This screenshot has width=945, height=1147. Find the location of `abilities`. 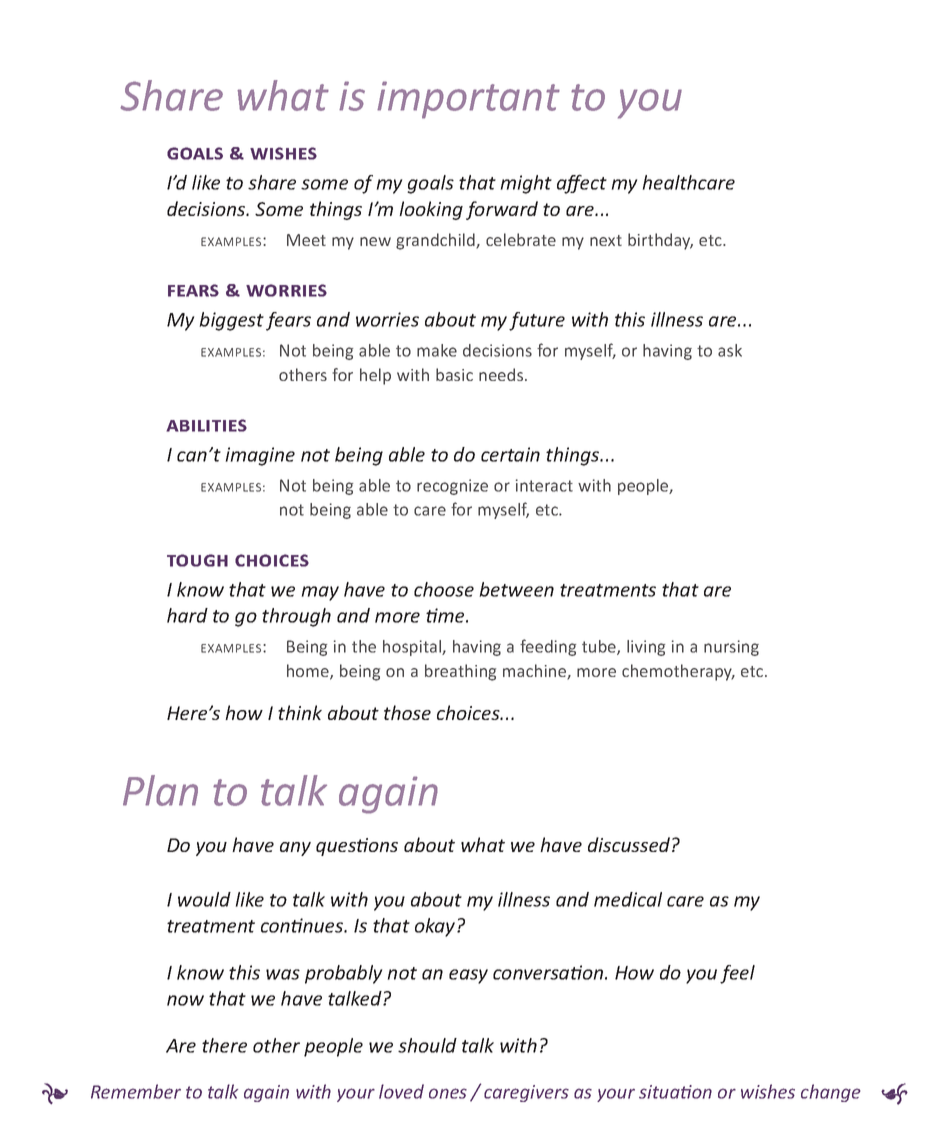

abilities is located at coordinates (206, 425).
